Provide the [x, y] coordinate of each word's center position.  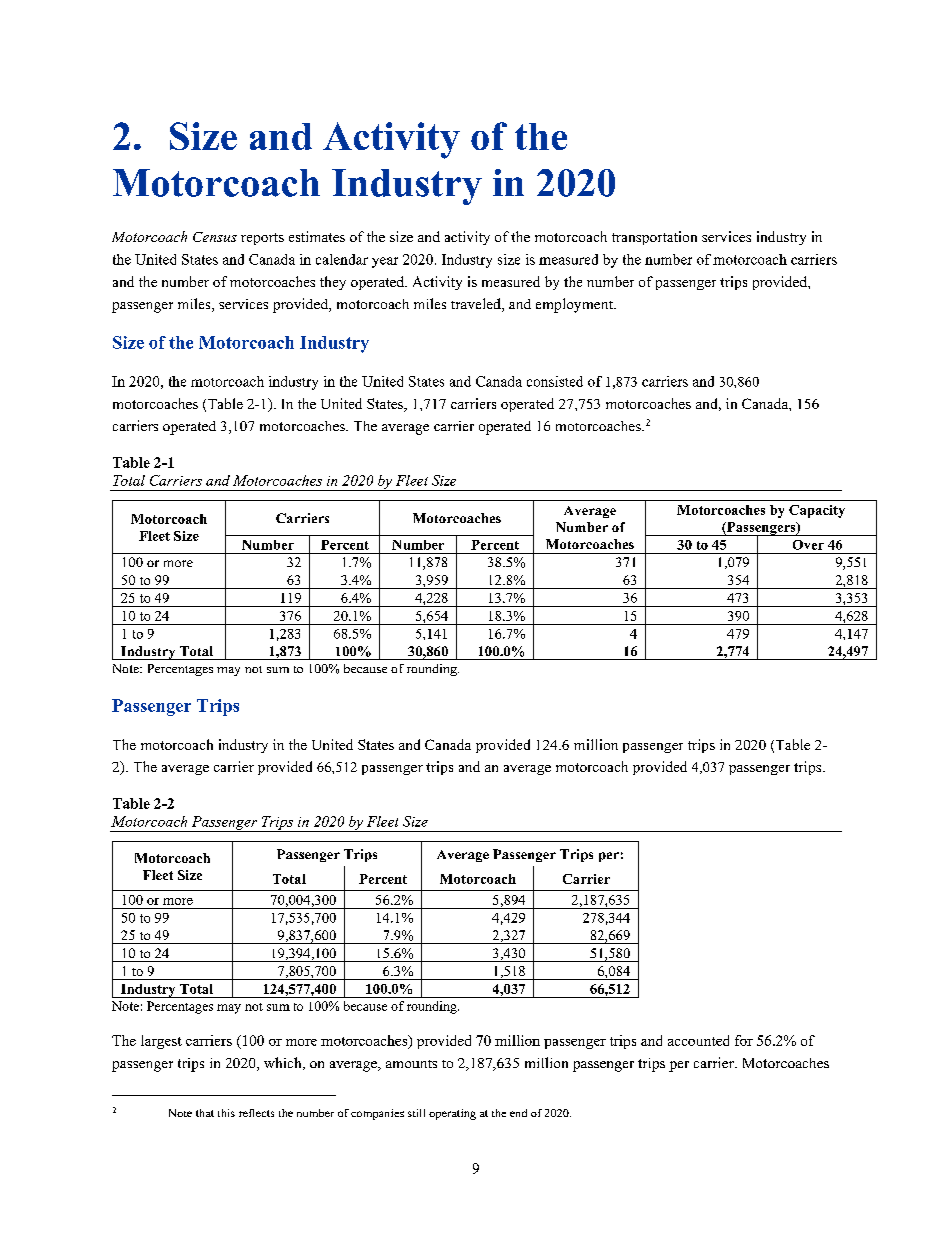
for [744, 1040]
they [333, 283]
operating [452, 1114]
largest [161, 1042]
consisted [555, 381]
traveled [477, 305]
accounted [698, 1040]
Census [215, 237]
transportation [654, 238]
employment [575, 305]
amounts [411, 1064]
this [226, 1113]
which [284, 1063]
